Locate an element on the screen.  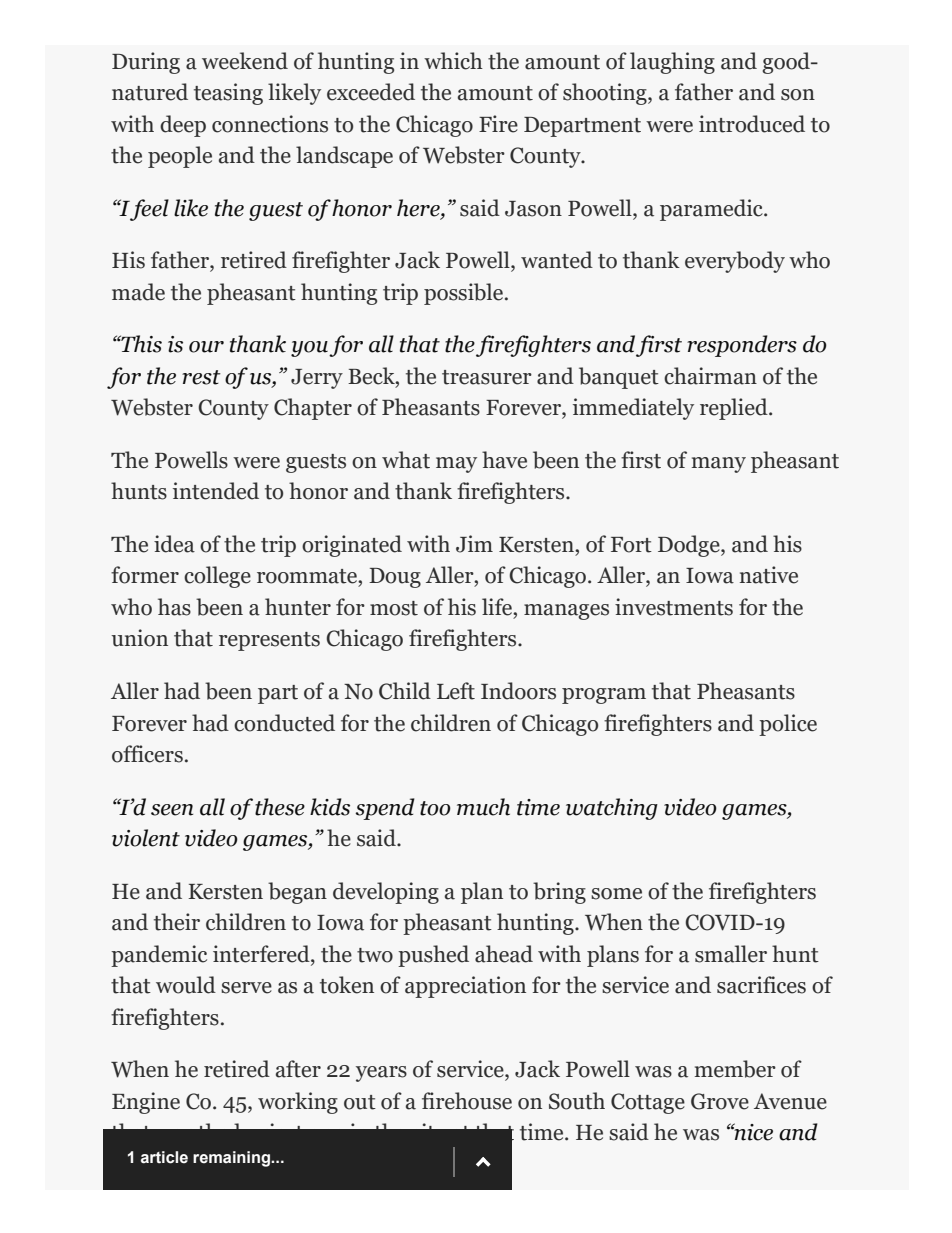
remaining is located at coordinates (232, 1159).
